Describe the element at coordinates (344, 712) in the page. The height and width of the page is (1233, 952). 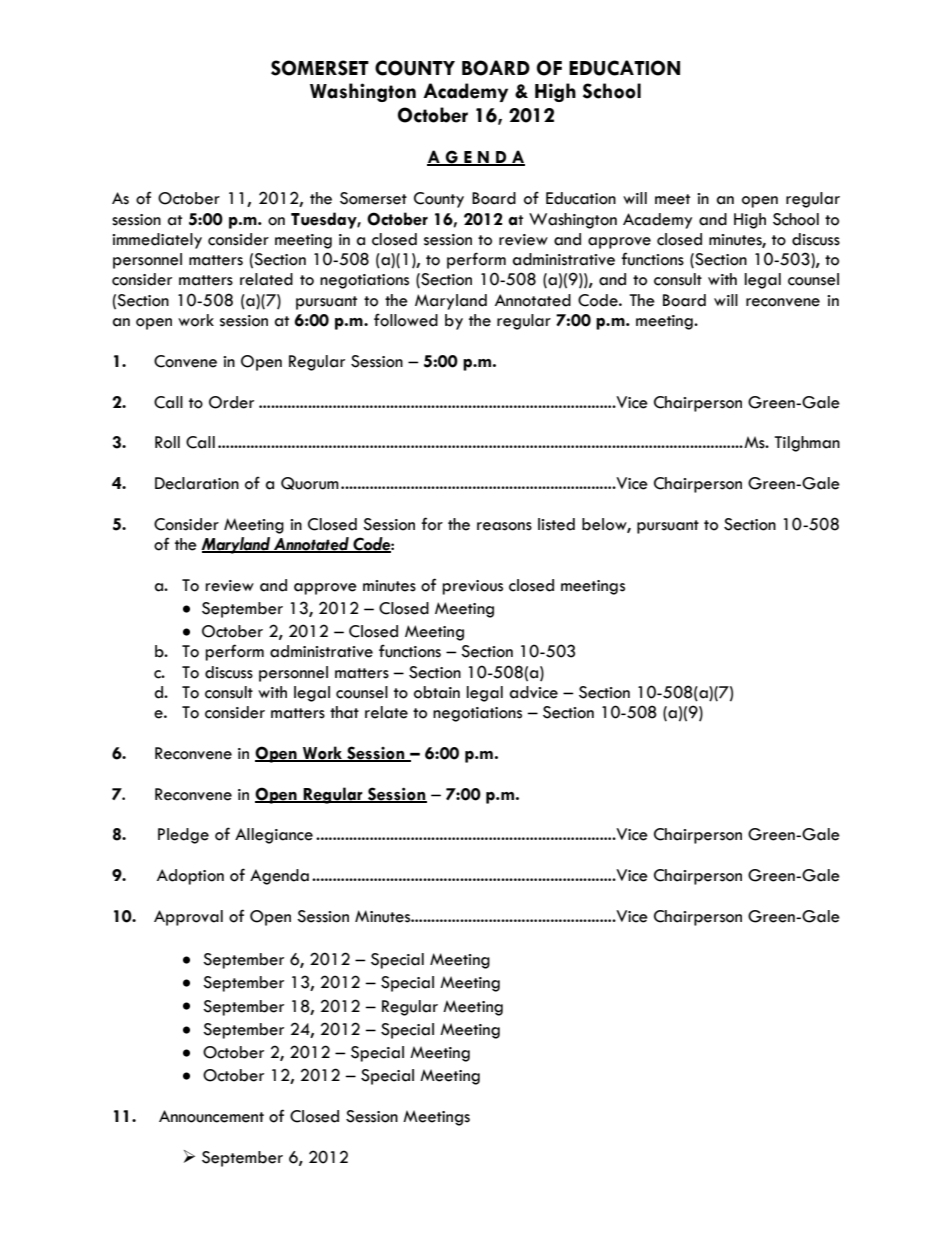
I see `that` at that location.
